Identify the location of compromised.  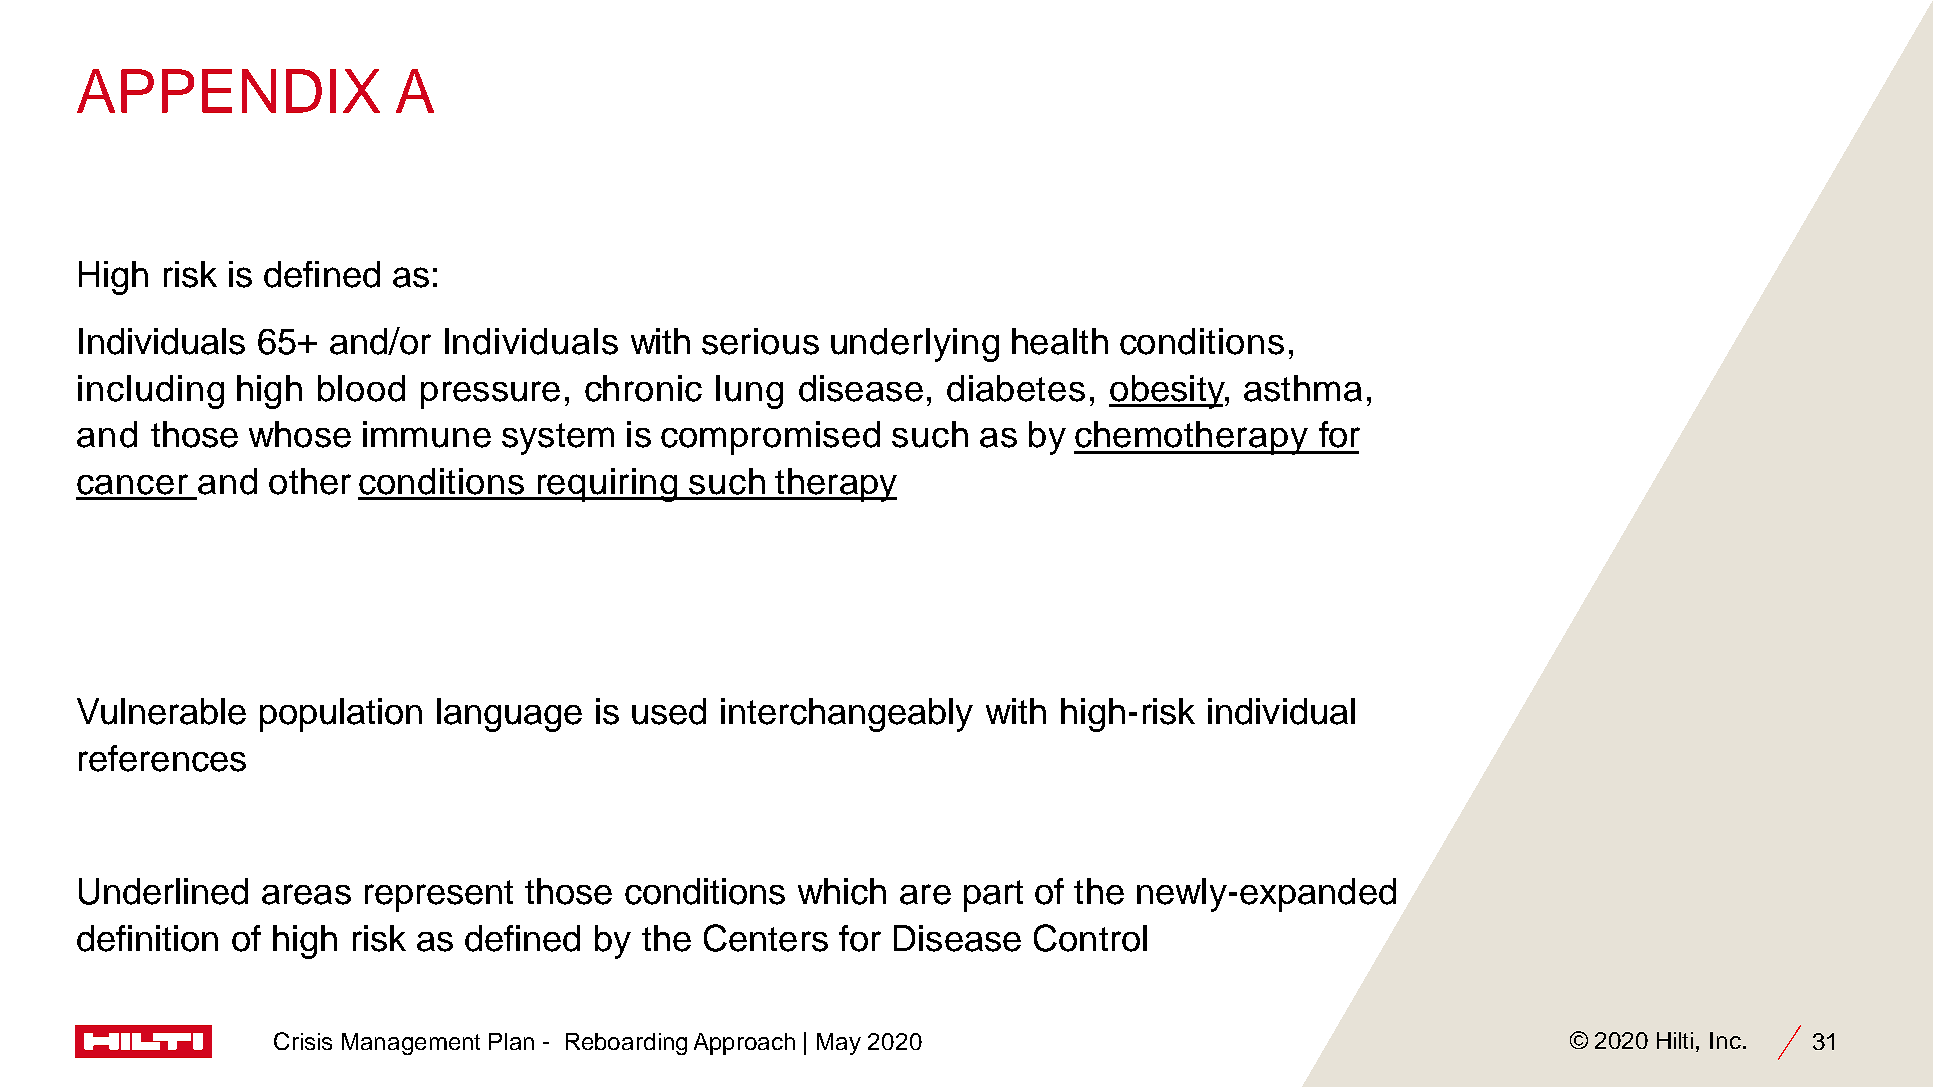
(770, 438).
